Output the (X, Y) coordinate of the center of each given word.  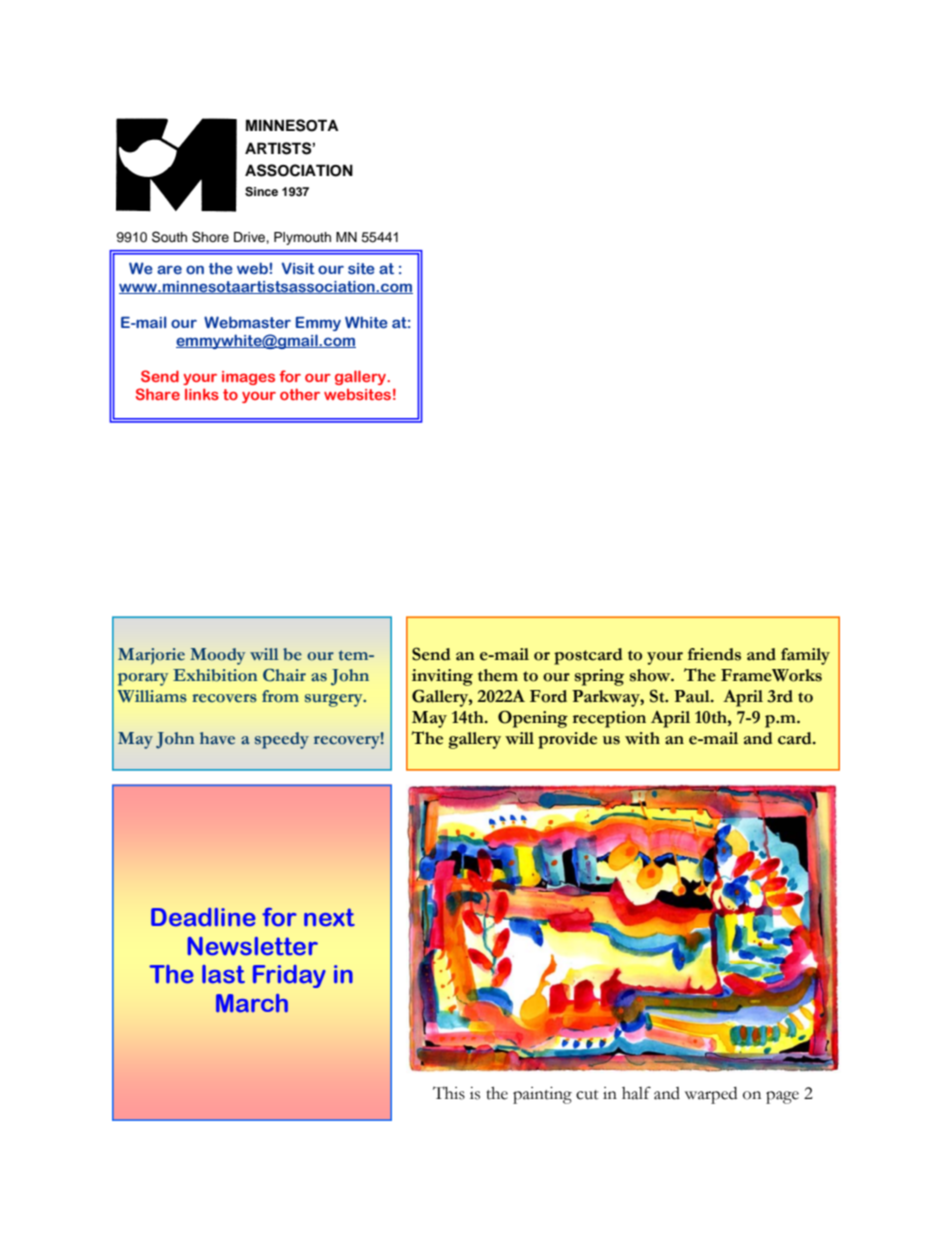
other (300, 394)
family (805, 656)
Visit (298, 268)
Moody (217, 656)
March (252, 1003)
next (329, 917)
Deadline (203, 917)
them (498, 675)
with (642, 738)
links (202, 394)
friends (714, 654)
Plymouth (302, 238)
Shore (210, 237)
